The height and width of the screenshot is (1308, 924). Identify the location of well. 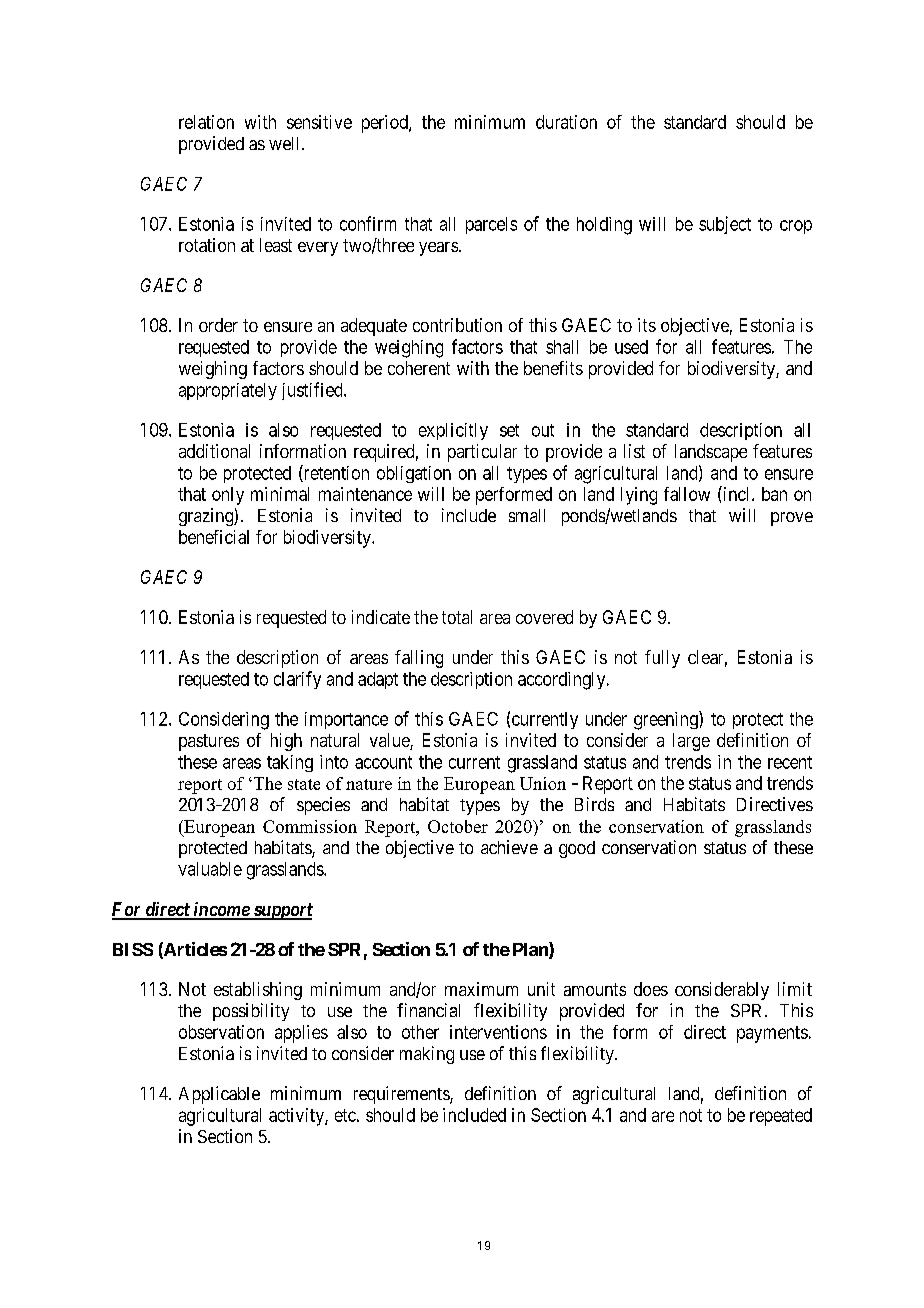
(286, 143).
